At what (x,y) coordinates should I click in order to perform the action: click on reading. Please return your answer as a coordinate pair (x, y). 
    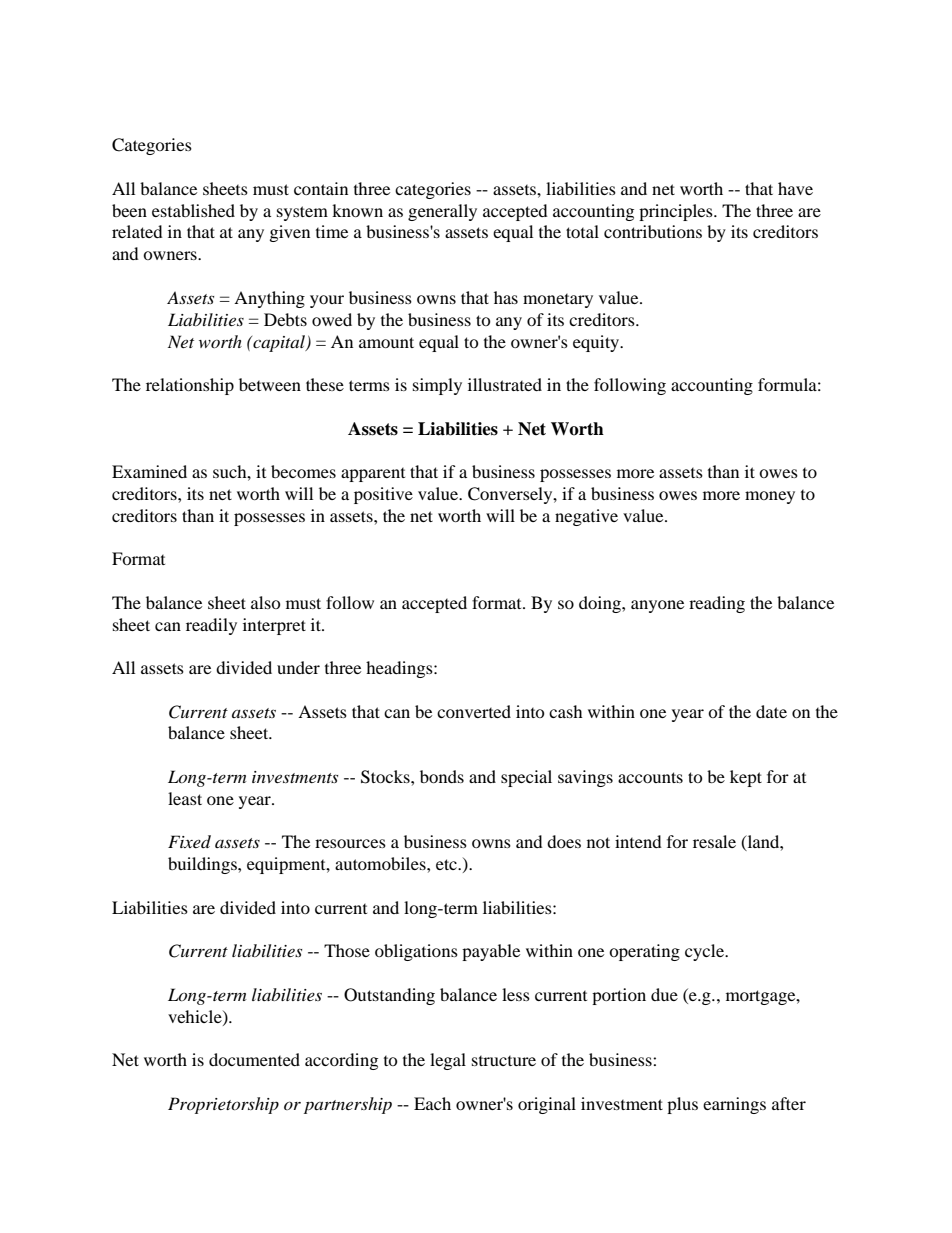
    Looking at the image, I should click on (717, 604).
